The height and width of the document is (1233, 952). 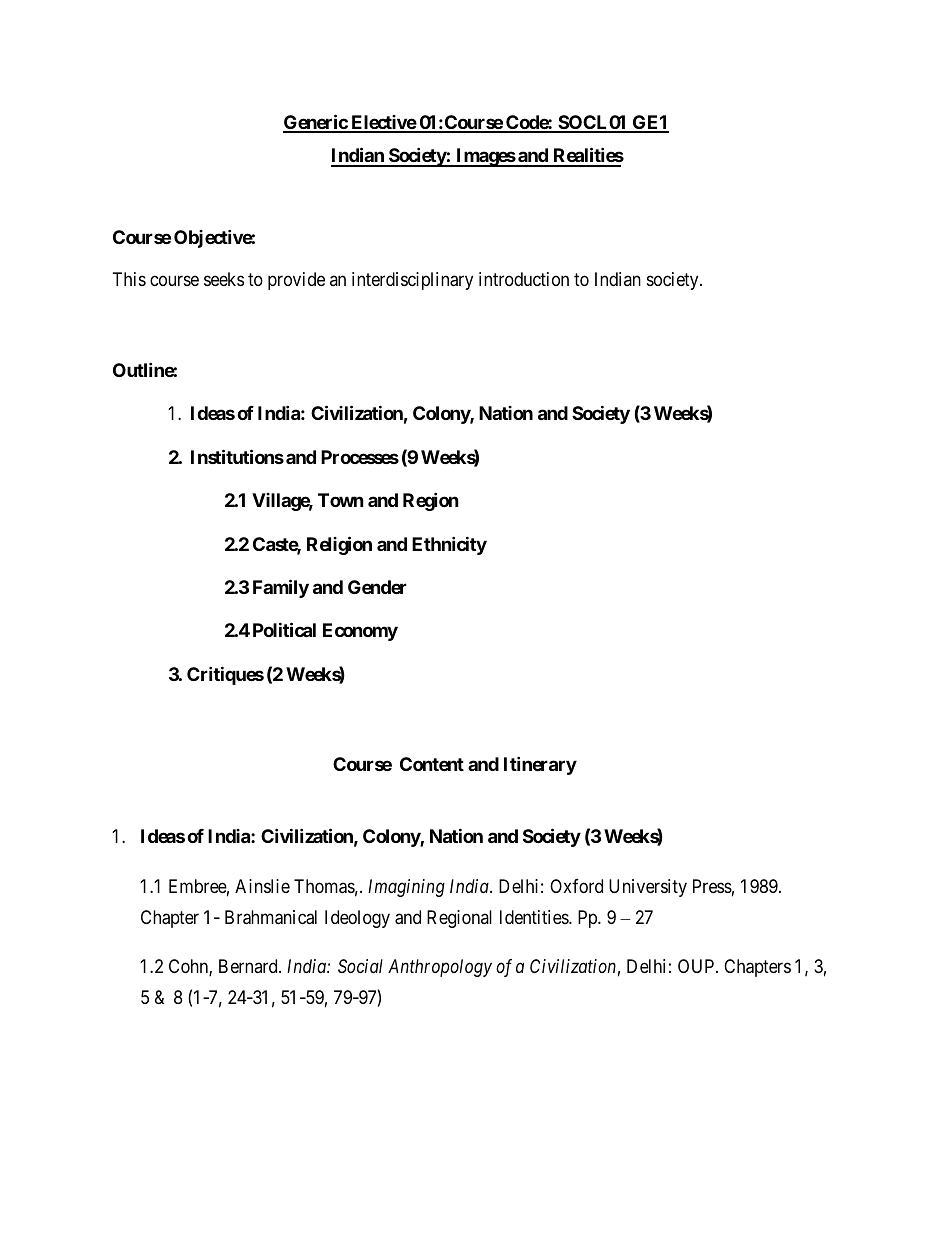 I want to click on Bernard, so click(x=249, y=966).
